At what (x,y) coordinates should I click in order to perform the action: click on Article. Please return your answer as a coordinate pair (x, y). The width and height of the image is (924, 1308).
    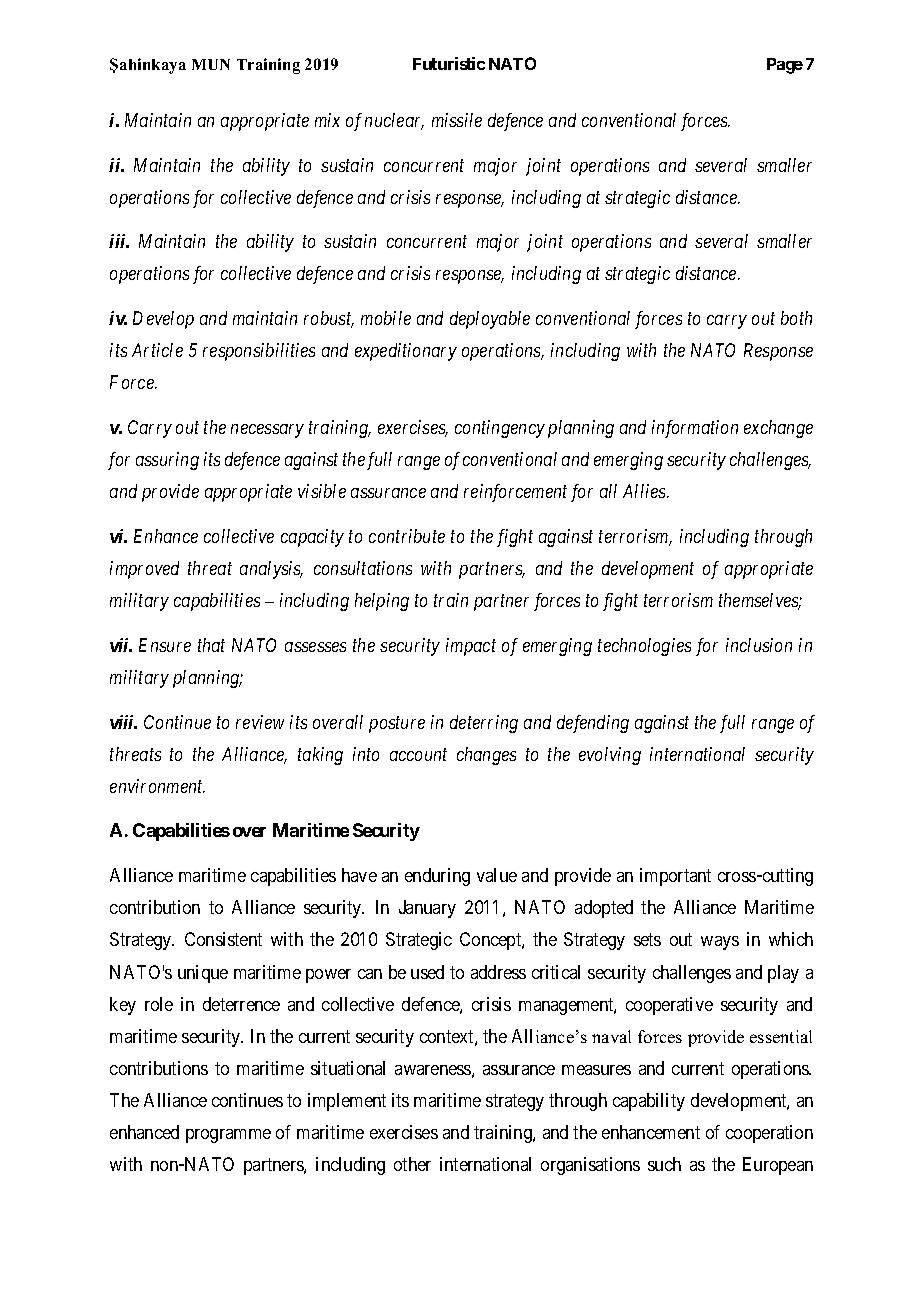
    Looking at the image, I should click on (157, 350).
